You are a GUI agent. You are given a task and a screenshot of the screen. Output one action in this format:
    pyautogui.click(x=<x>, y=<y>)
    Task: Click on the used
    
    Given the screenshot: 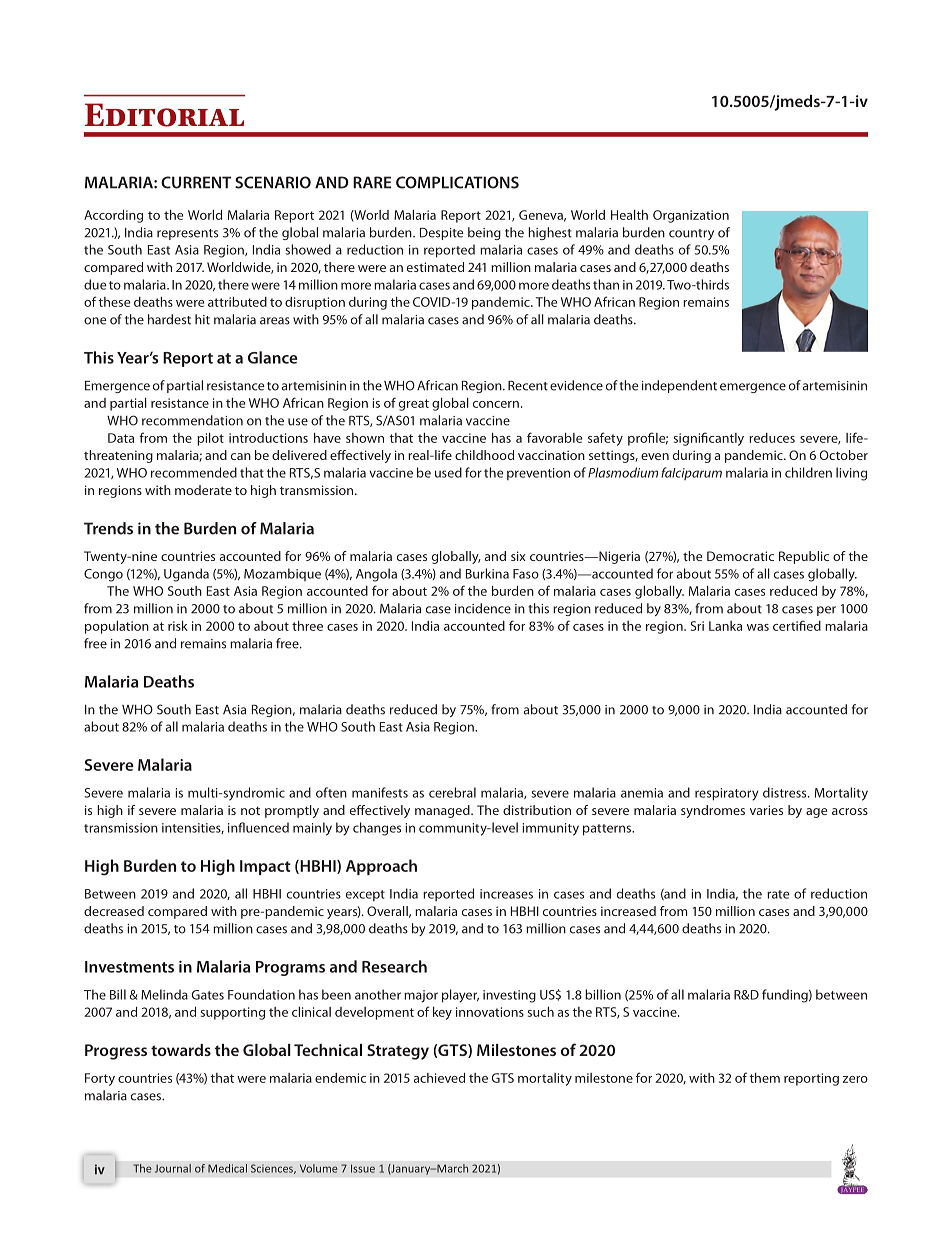 What is the action you would take?
    pyautogui.click(x=448, y=472)
